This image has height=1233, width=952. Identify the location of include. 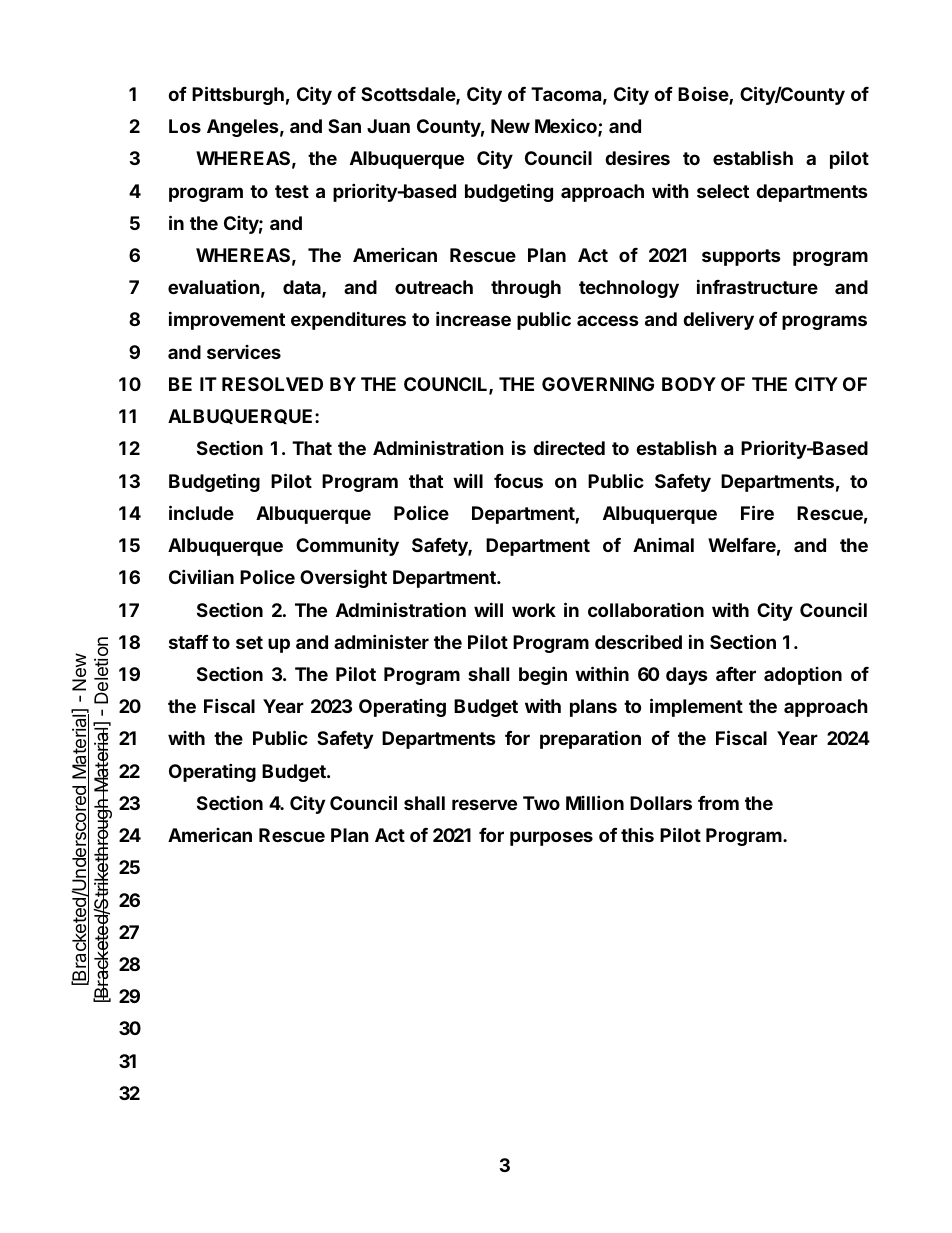
(201, 512).
